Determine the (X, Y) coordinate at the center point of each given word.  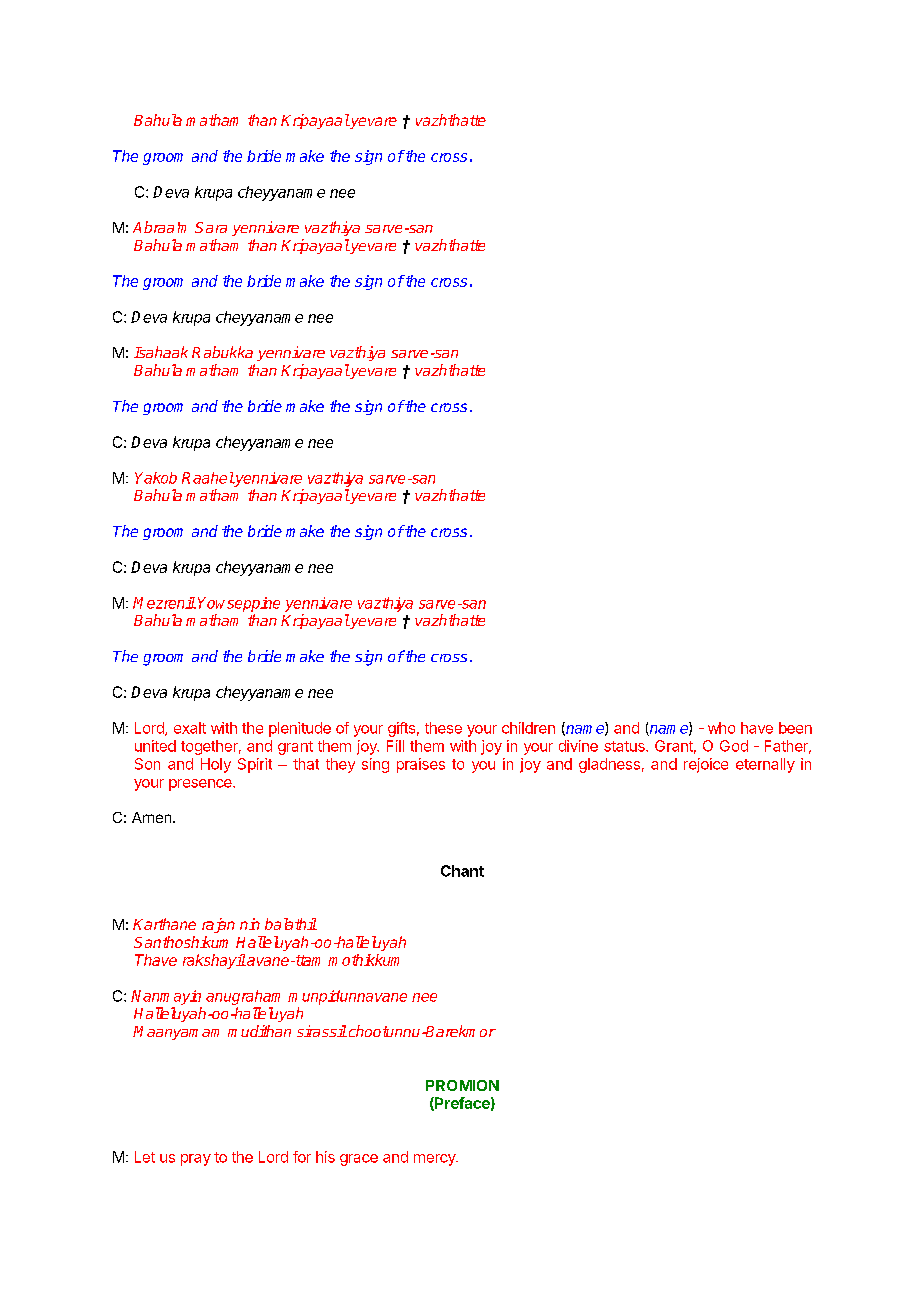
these (443, 728)
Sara (211, 227)
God (734, 746)
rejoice (706, 765)
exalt (190, 728)
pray (196, 1160)
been (795, 728)
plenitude (300, 729)
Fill (395, 746)
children (528, 728)
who (721, 728)
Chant (462, 871)
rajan (218, 925)
